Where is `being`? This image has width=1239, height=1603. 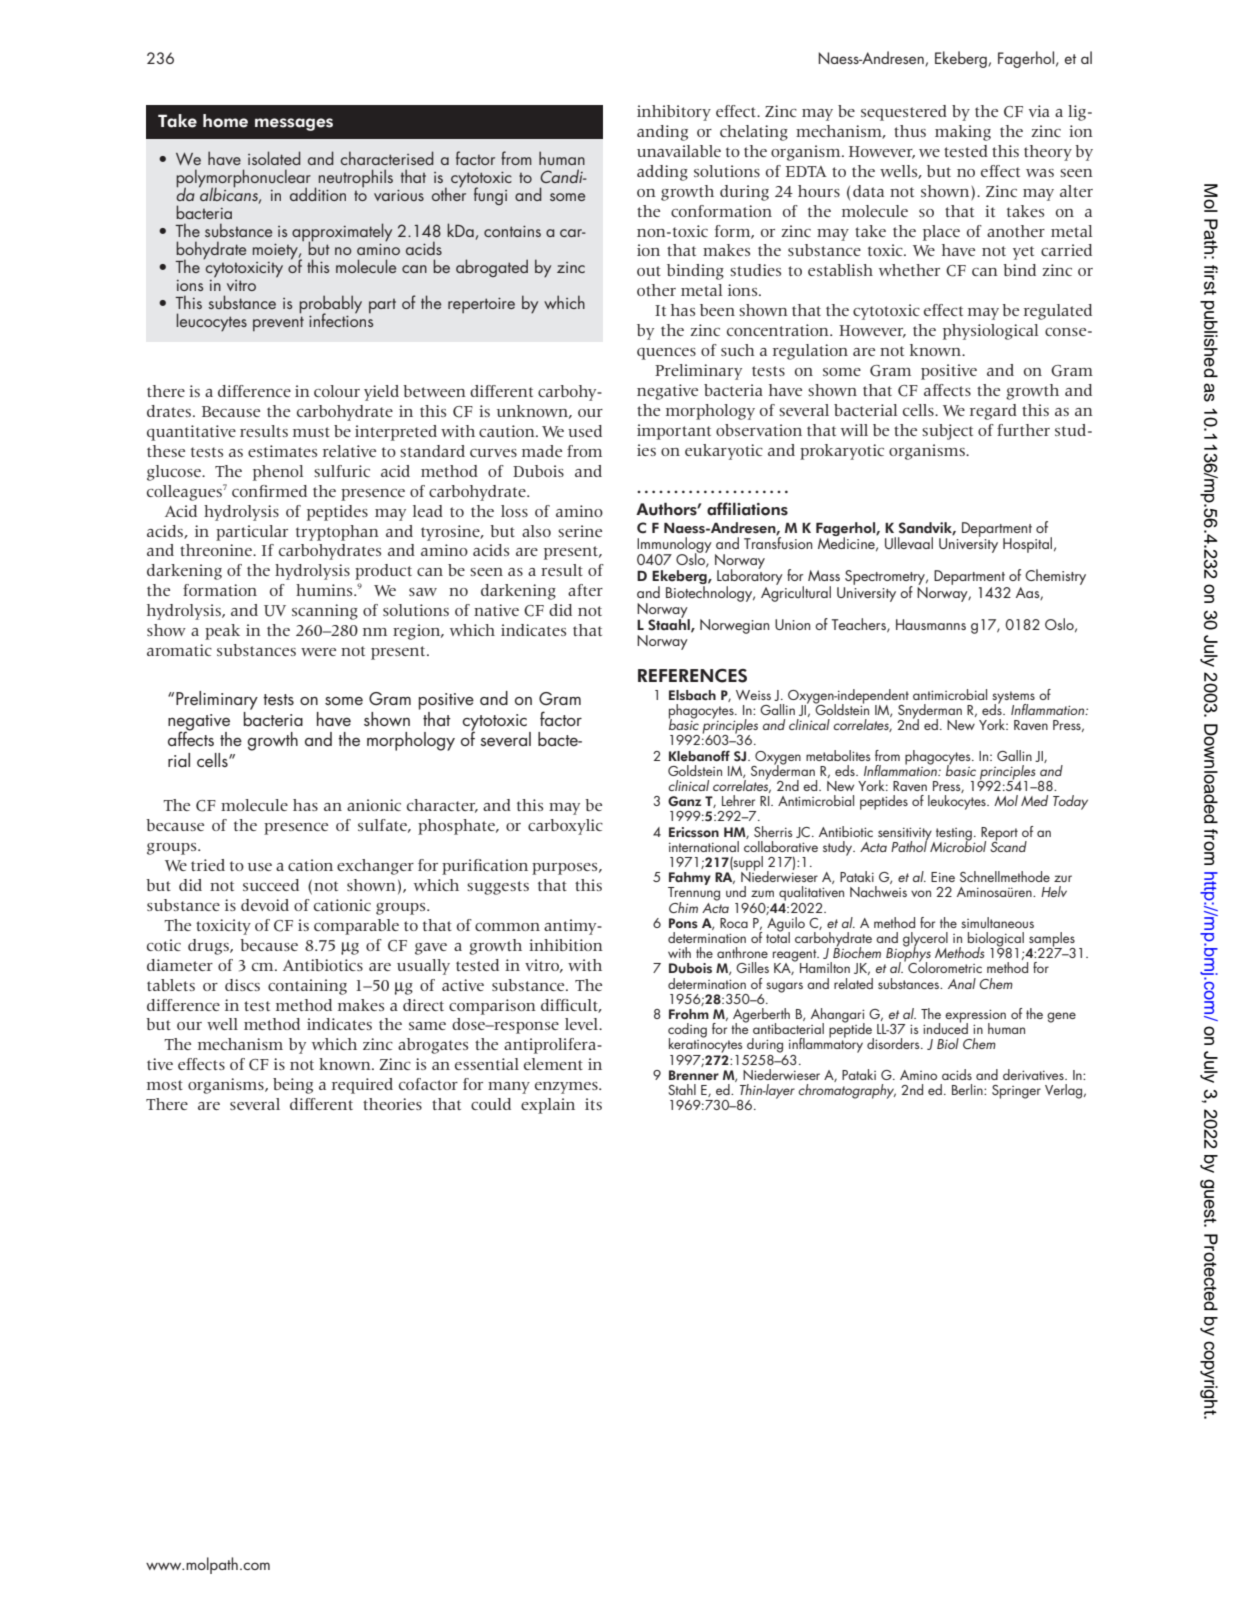 being is located at coordinates (293, 1086).
